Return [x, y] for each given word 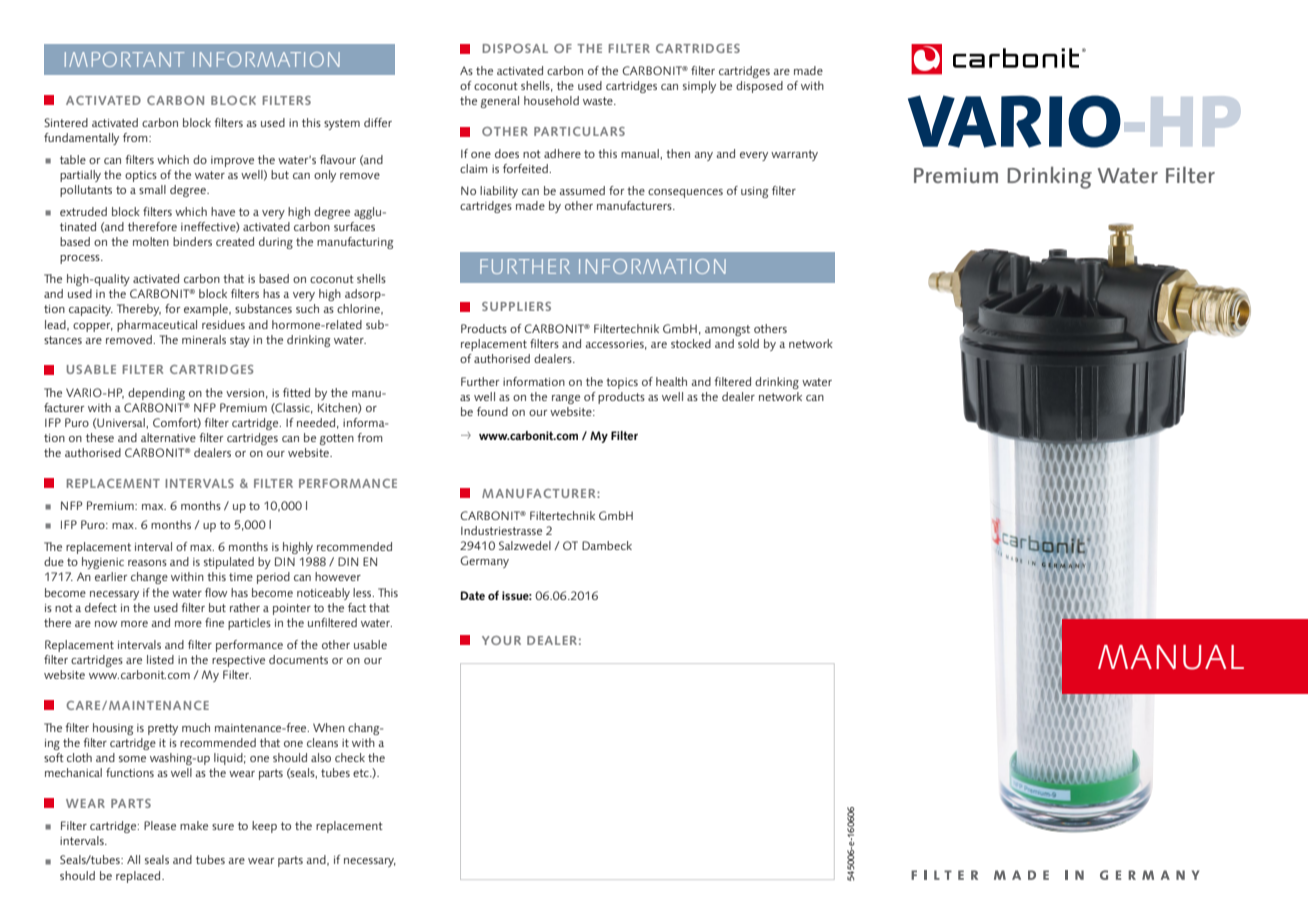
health [671, 381]
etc [362, 773]
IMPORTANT [124, 59]
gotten [336, 439]
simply [699, 87]
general [499, 102]
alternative [168, 437]
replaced [139, 877]
